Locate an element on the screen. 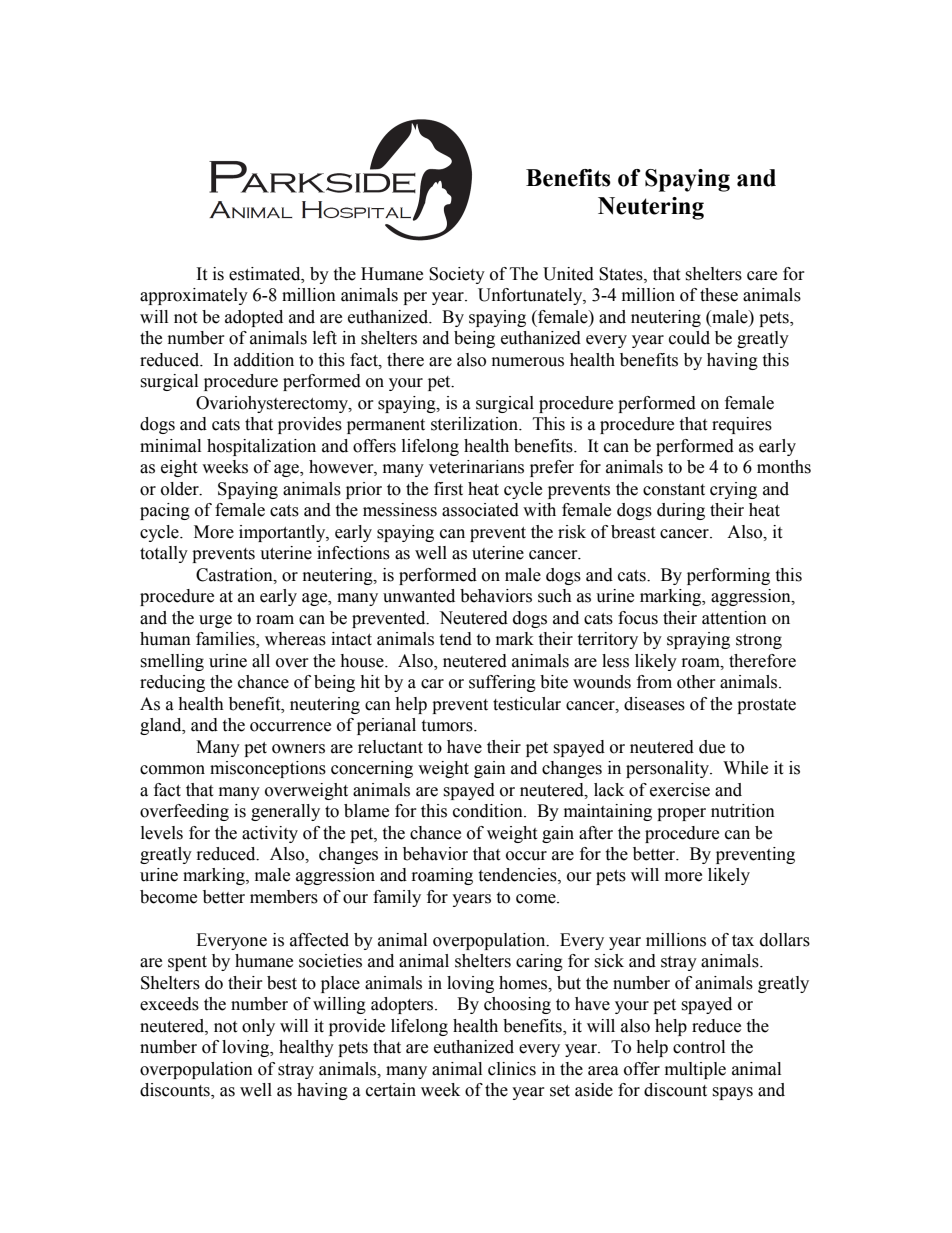 This screenshot has width=952, height=1233. Society is located at coordinates (457, 275).
